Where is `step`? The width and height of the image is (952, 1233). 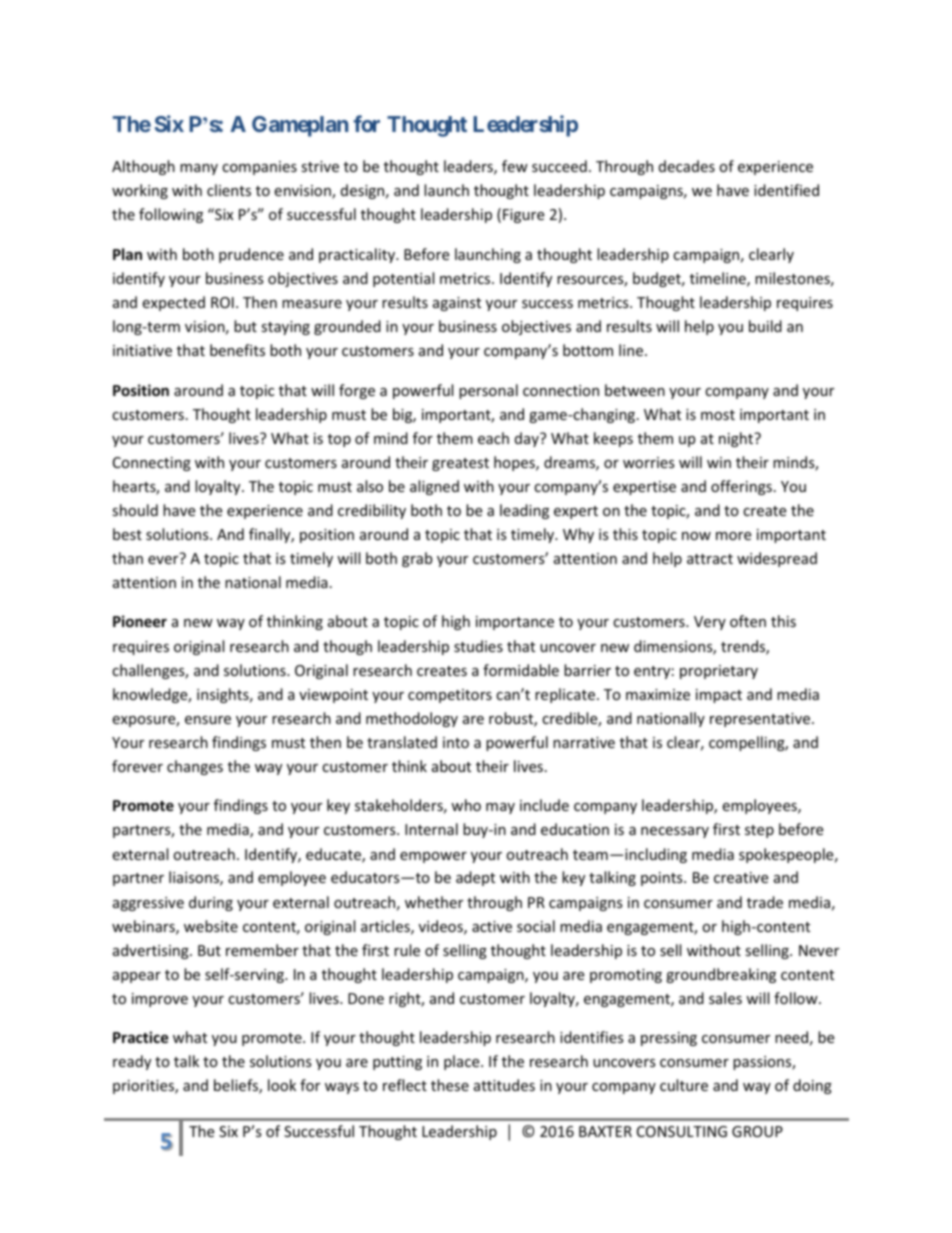
step is located at coordinates (759, 831).
